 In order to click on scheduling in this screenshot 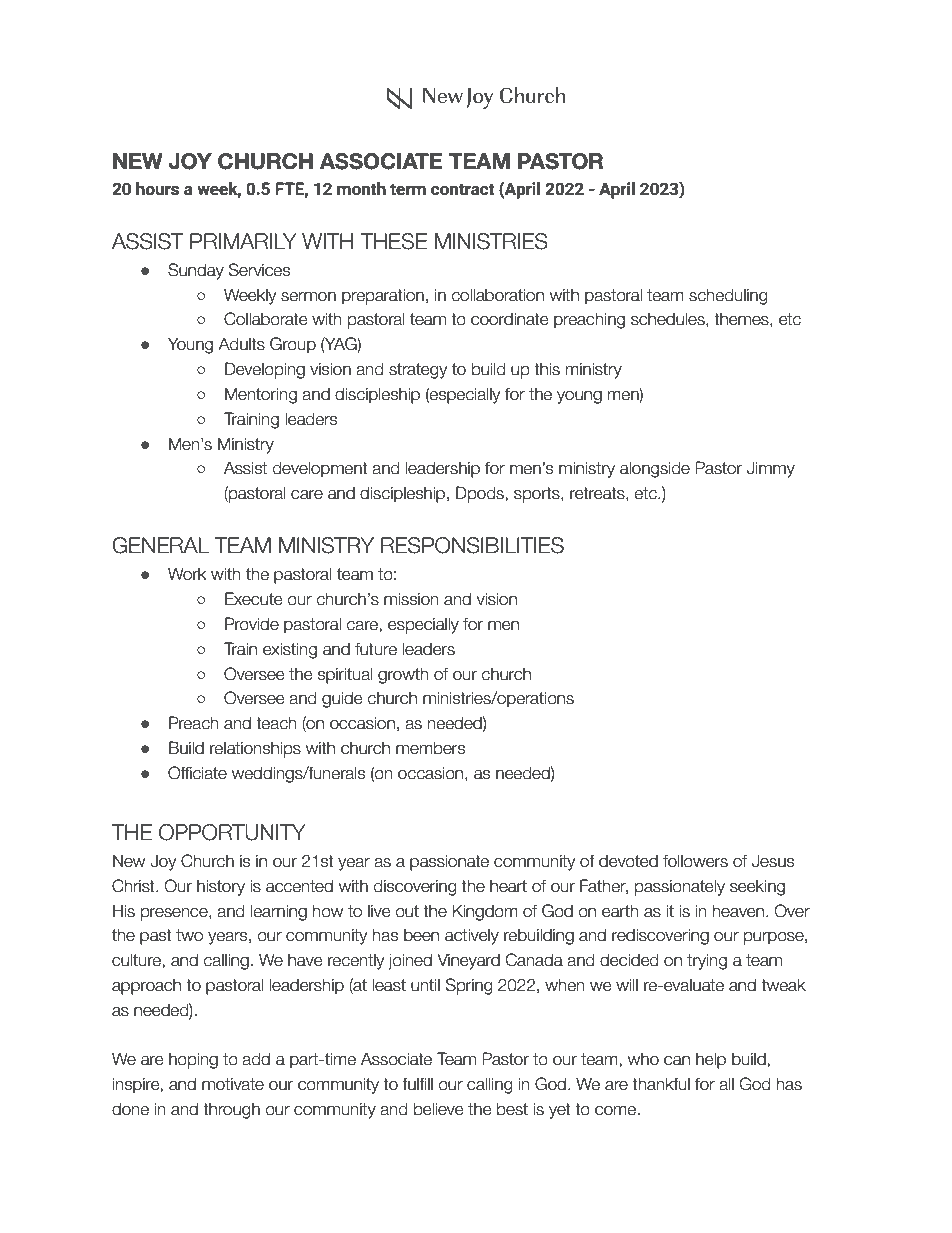, I will do `click(728, 296)`.
